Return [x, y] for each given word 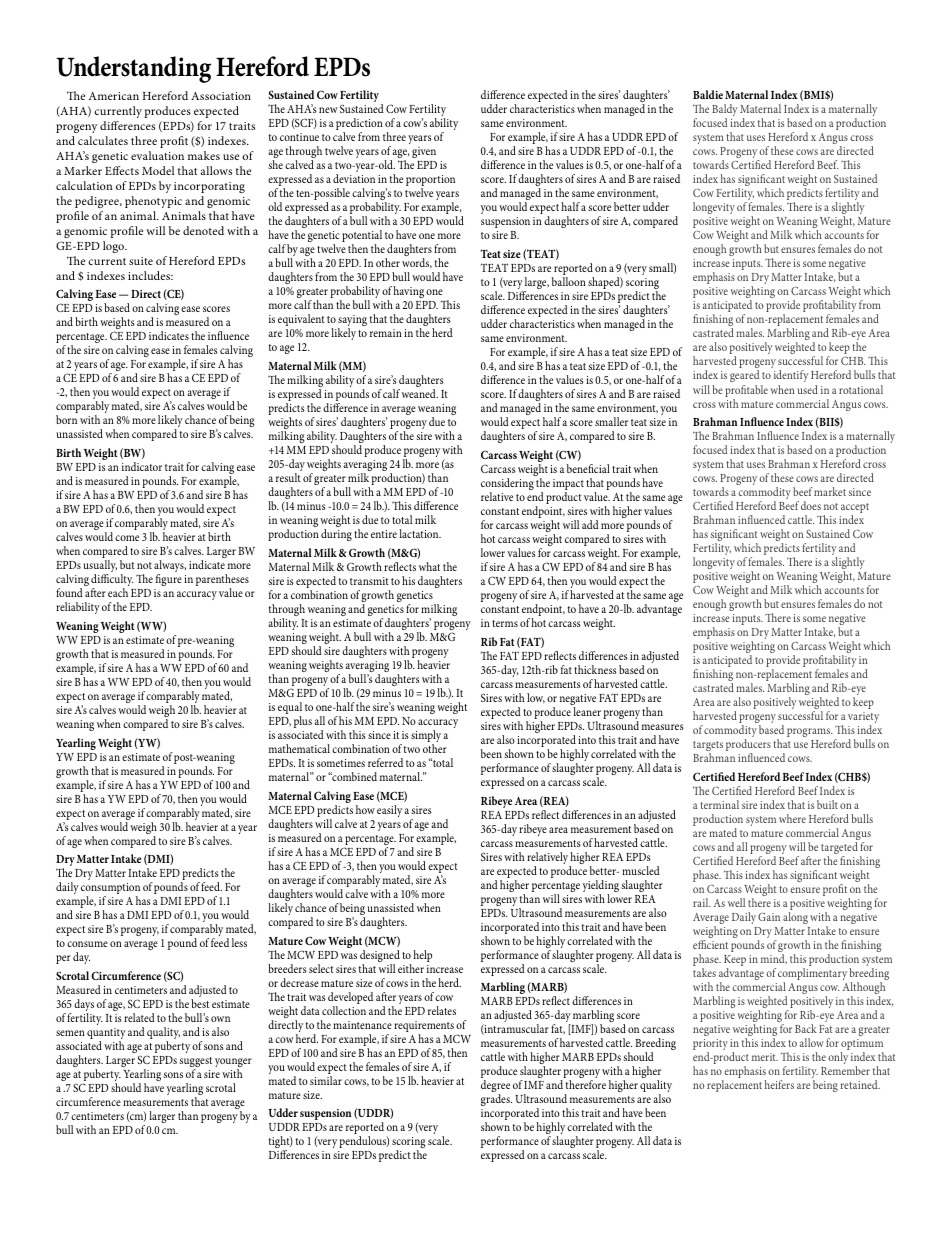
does [811, 505]
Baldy [725, 111]
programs [810, 734]
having [409, 294]
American [113, 96]
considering [507, 485]
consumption [110, 890]
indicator [142, 466]
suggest [195, 1063]
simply [426, 737]
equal [290, 709]
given [424, 152]
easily [389, 811]
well [736, 902]
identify [791, 378]
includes [150, 275]
